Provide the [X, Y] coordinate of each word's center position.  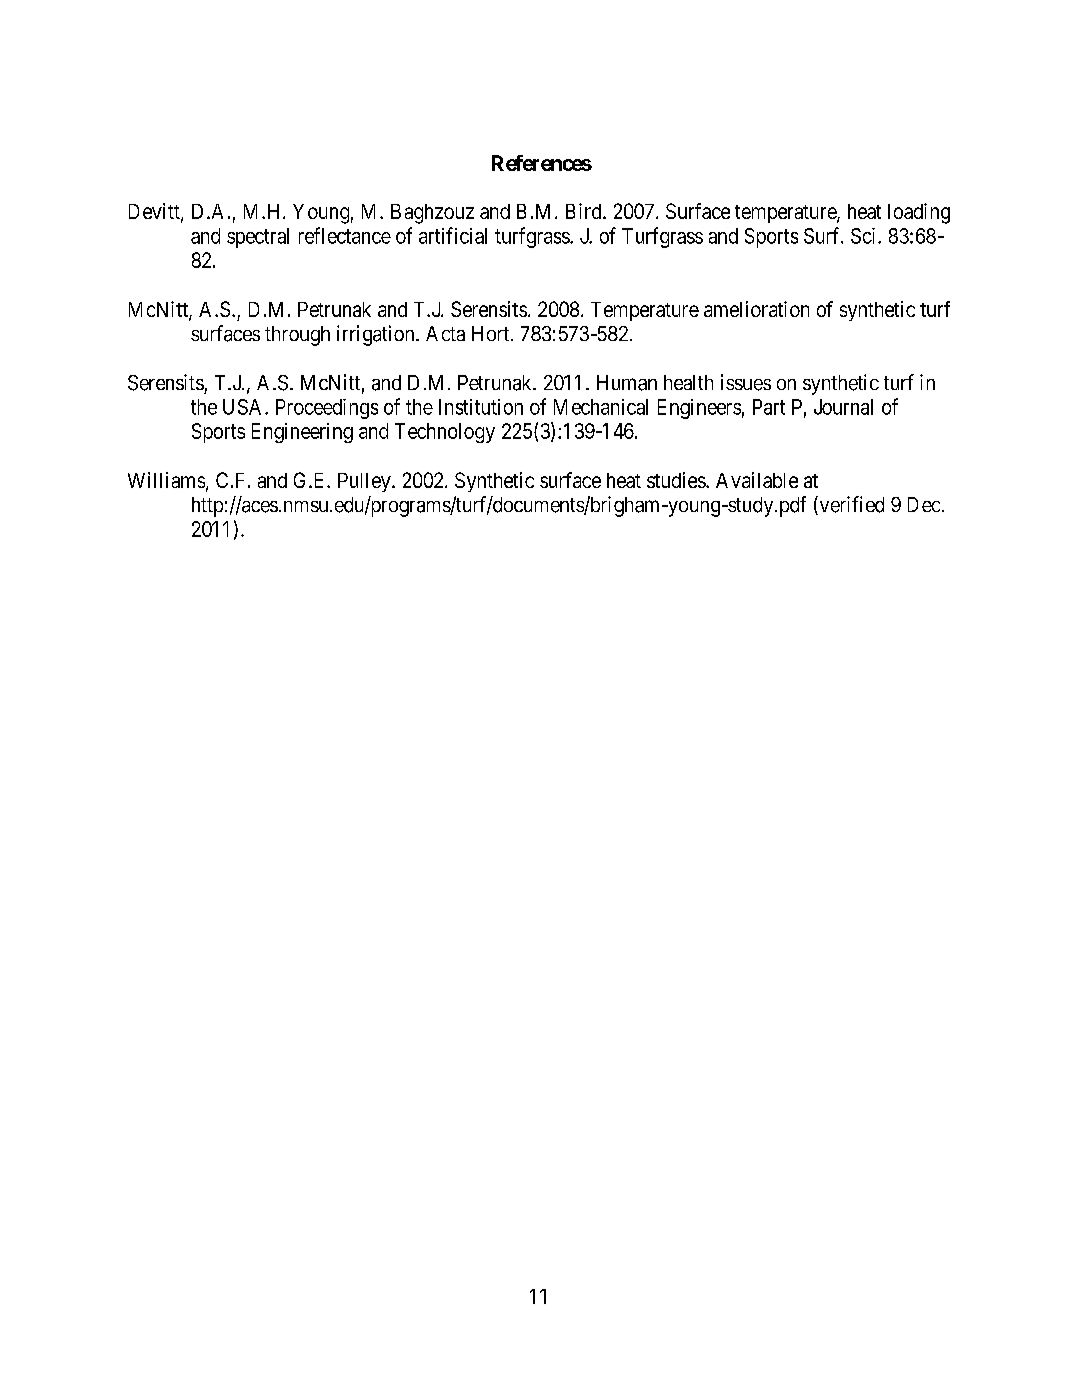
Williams [166, 480]
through [297, 336]
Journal [843, 407]
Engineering [302, 433]
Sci [865, 236]
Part [769, 407]
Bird [585, 211]
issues [746, 382]
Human [627, 383]
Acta [445, 333]
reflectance [345, 235]
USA [244, 407]
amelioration [756, 309]
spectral [258, 238]
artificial [453, 235]
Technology [445, 433]
